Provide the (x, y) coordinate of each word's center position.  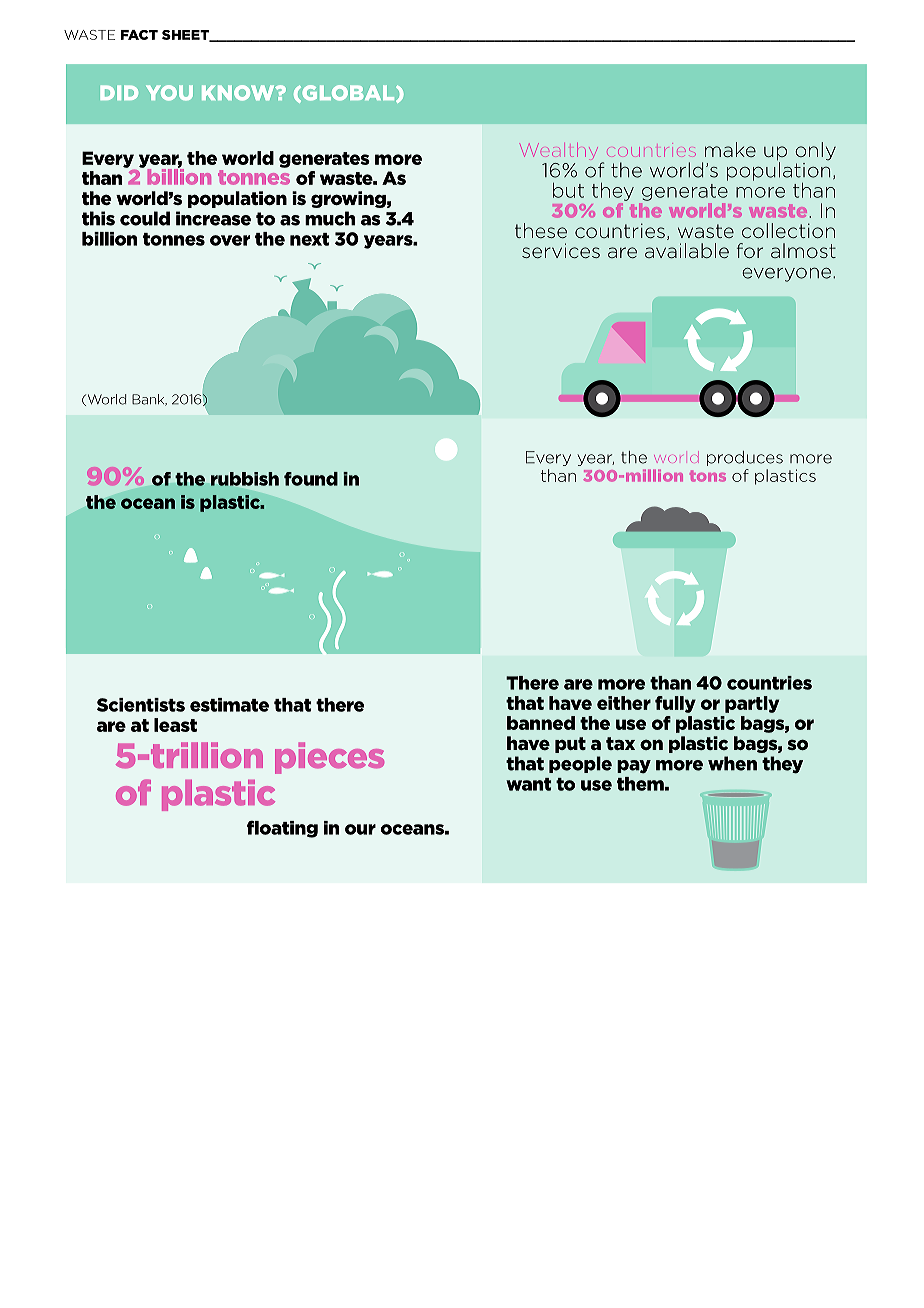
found (311, 479)
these (541, 230)
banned (541, 723)
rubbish (245, 479)
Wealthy (559, 150)
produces (745, 458)
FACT (139, 35)
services (561, 250)
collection (788, 230)
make (730, 149)
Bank (149, 400)
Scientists (141, 705)
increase (213, 218)
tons (708, 476)
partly (752, 704)
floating (282, 829)
